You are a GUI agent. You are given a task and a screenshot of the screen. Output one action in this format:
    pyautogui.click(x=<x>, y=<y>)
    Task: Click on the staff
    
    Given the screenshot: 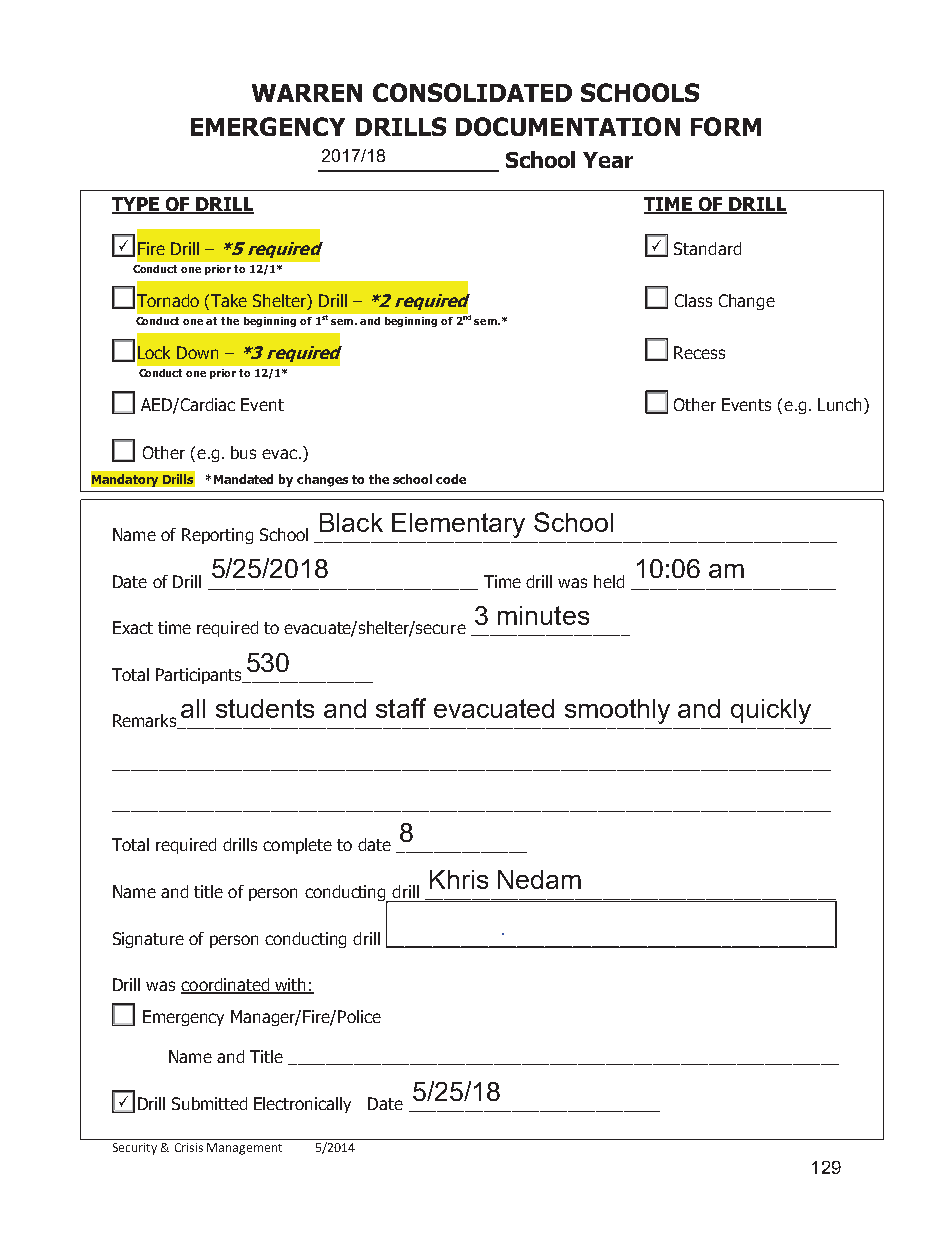 What is the action you would take?
    pyautogui.click(x=401, y=708)
